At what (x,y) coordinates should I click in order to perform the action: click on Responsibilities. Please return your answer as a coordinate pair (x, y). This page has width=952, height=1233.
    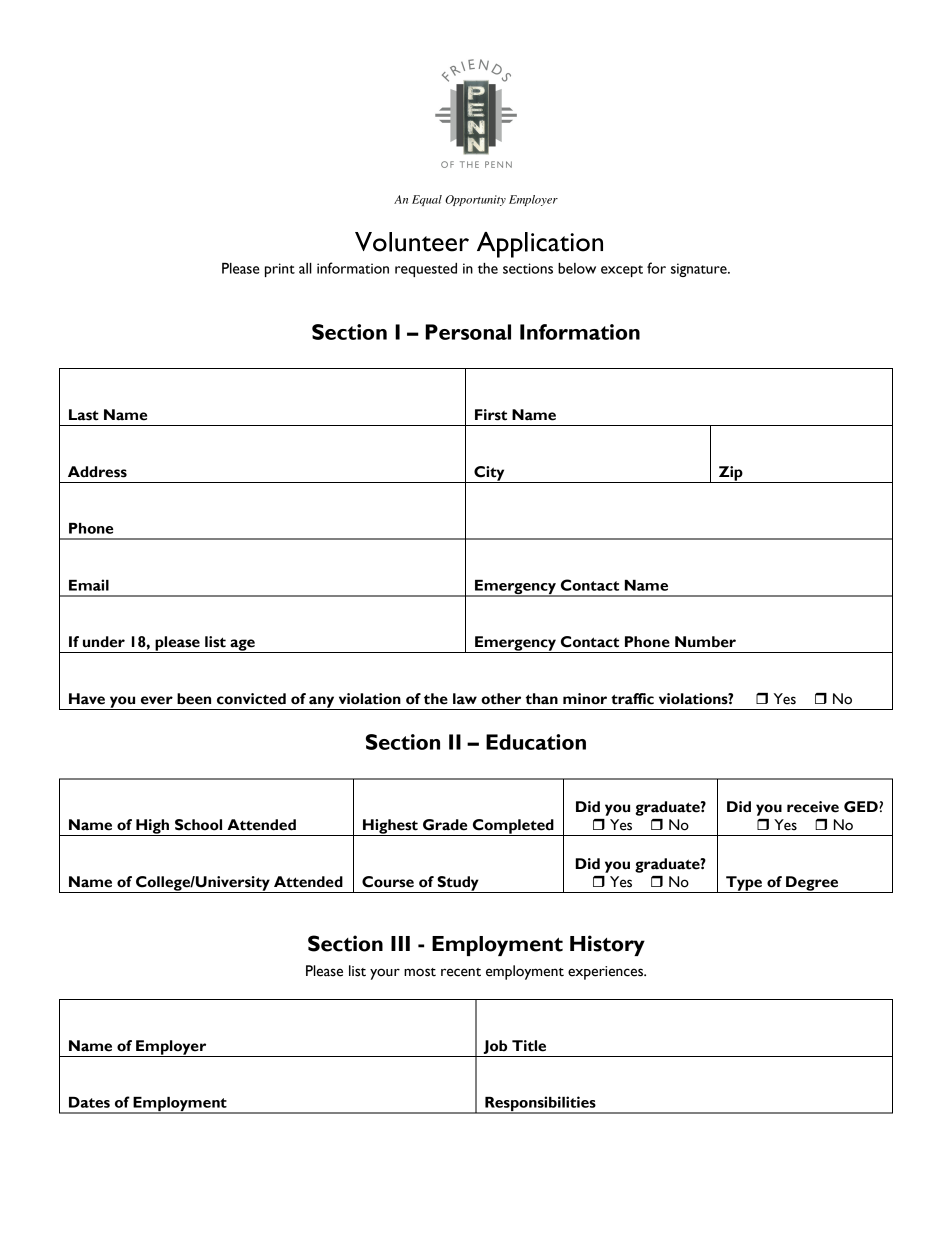
    Looking at the image, I should click on (540, 1105).
